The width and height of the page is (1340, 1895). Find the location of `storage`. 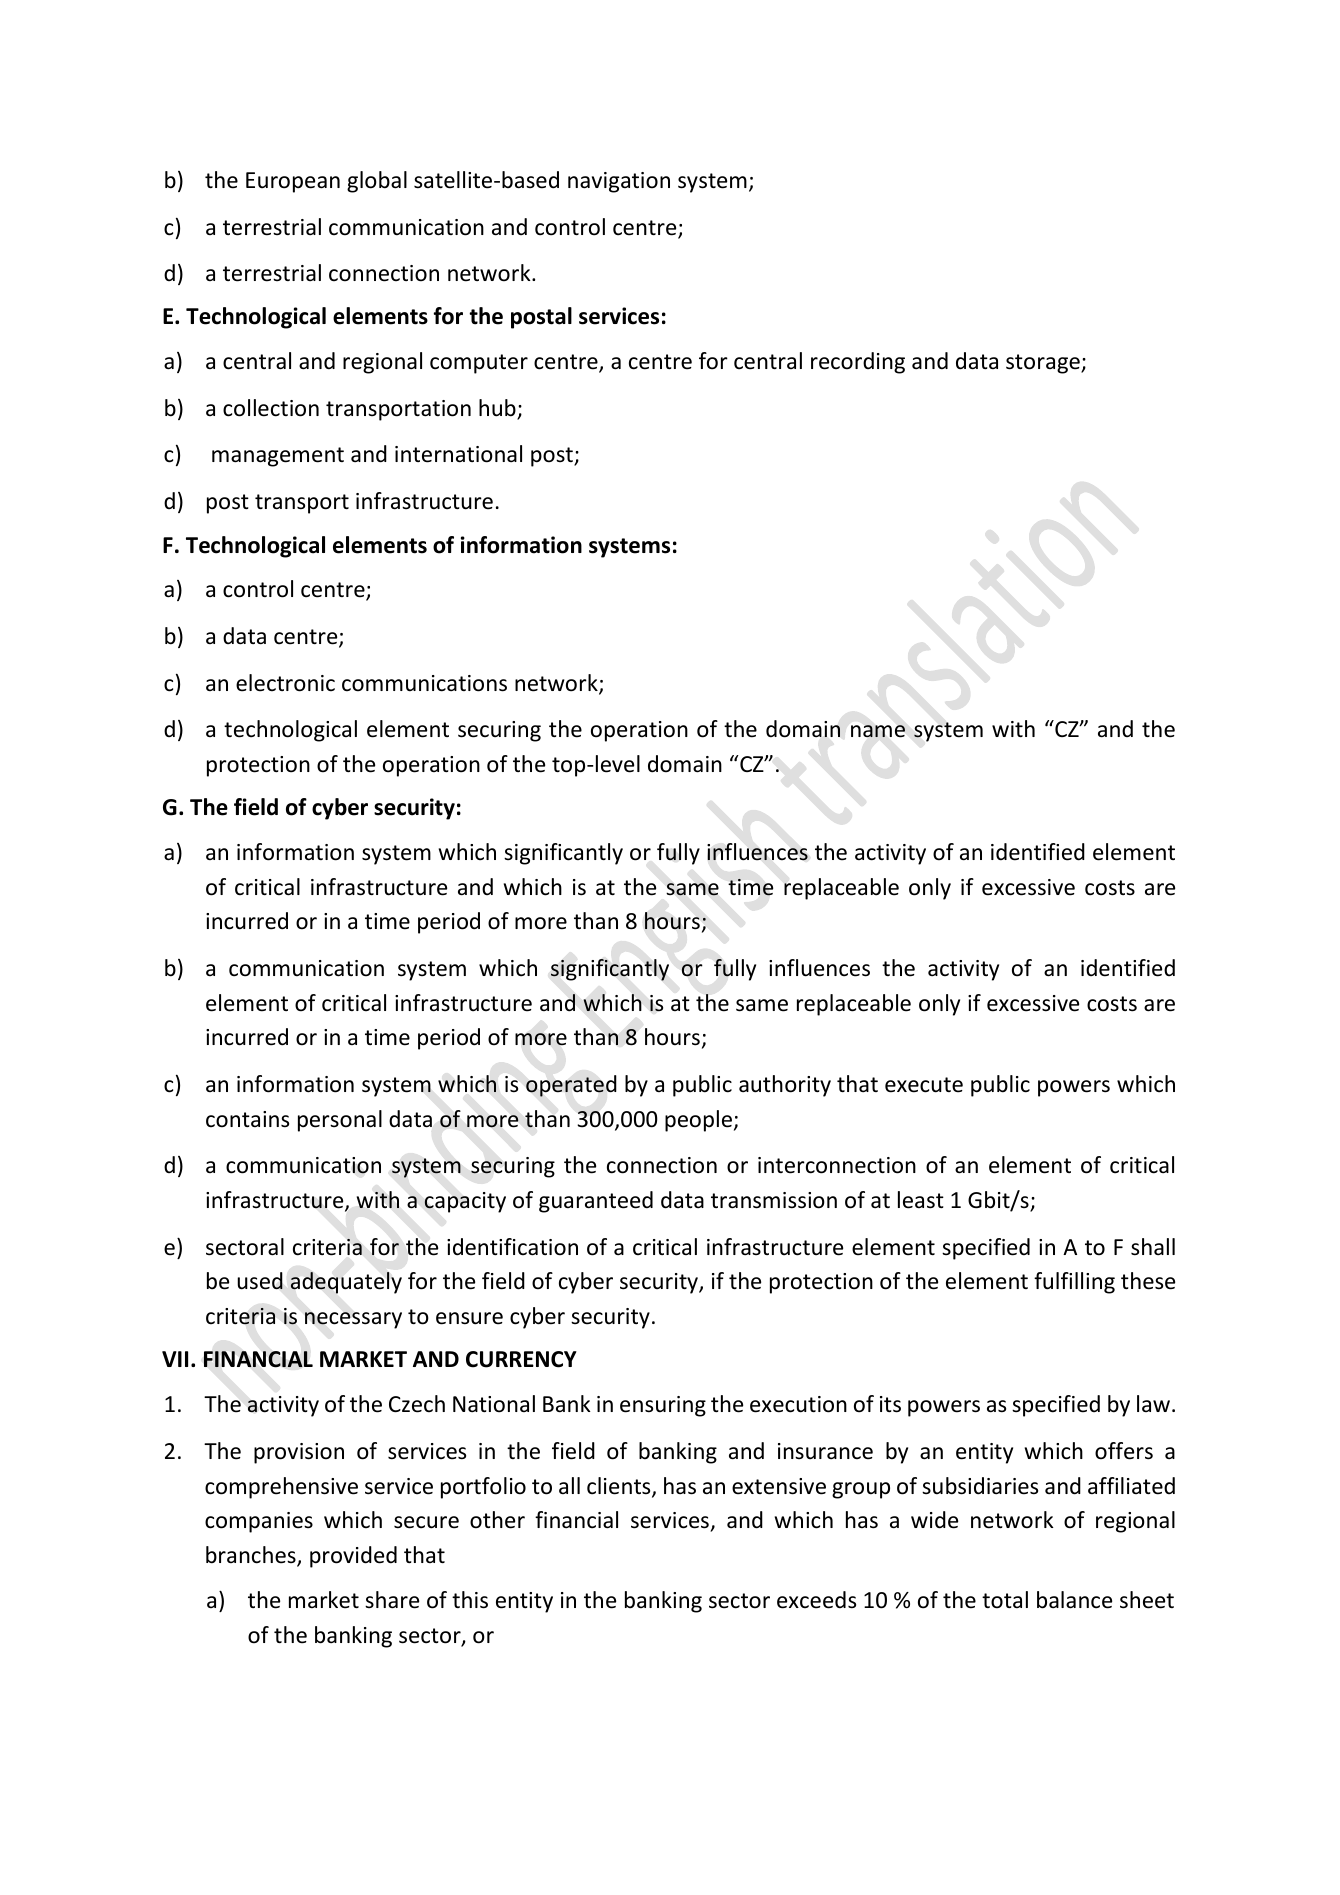

storage is located at coordinates (1044, 364).
